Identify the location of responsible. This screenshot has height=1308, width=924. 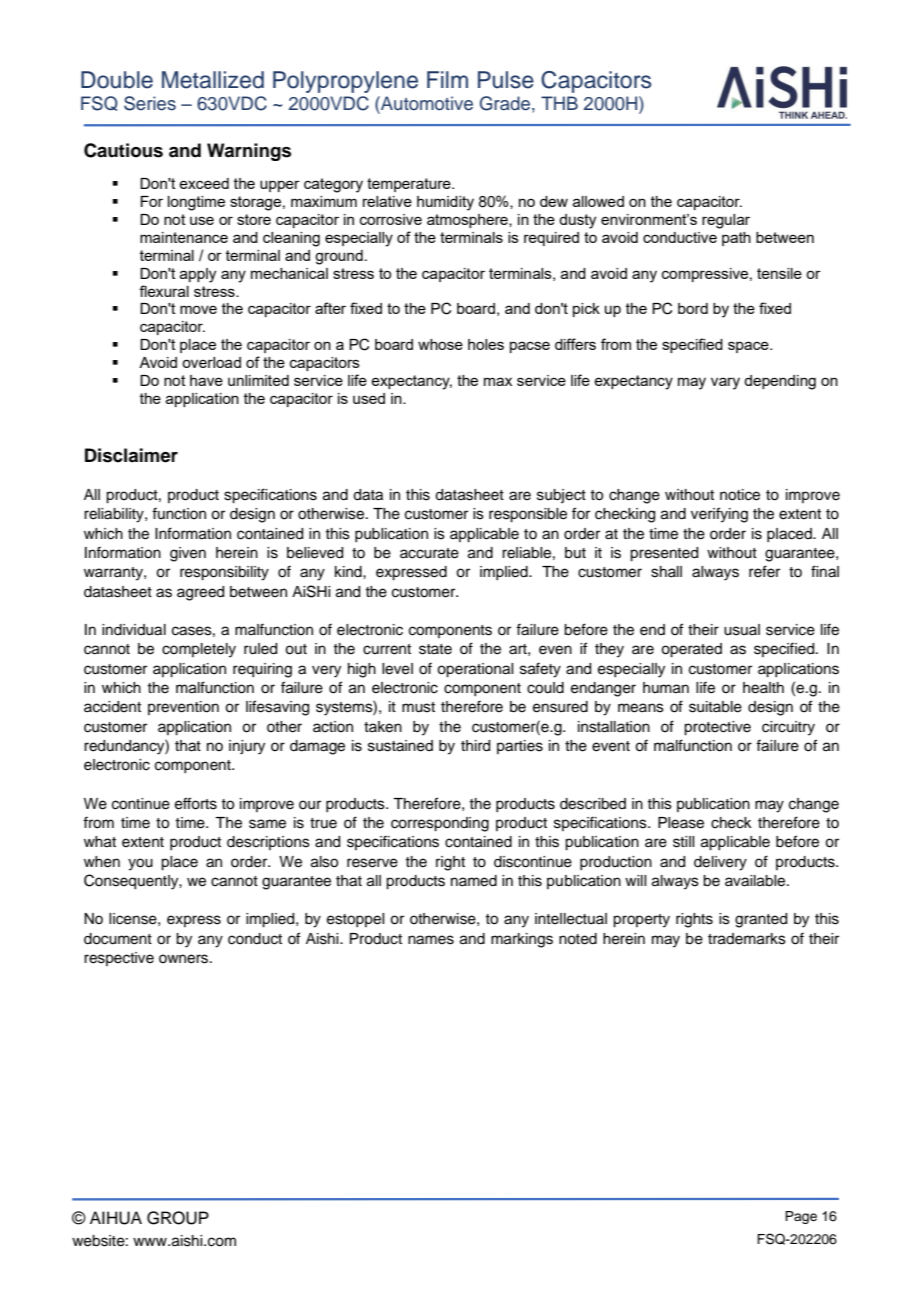
(528, 515).
